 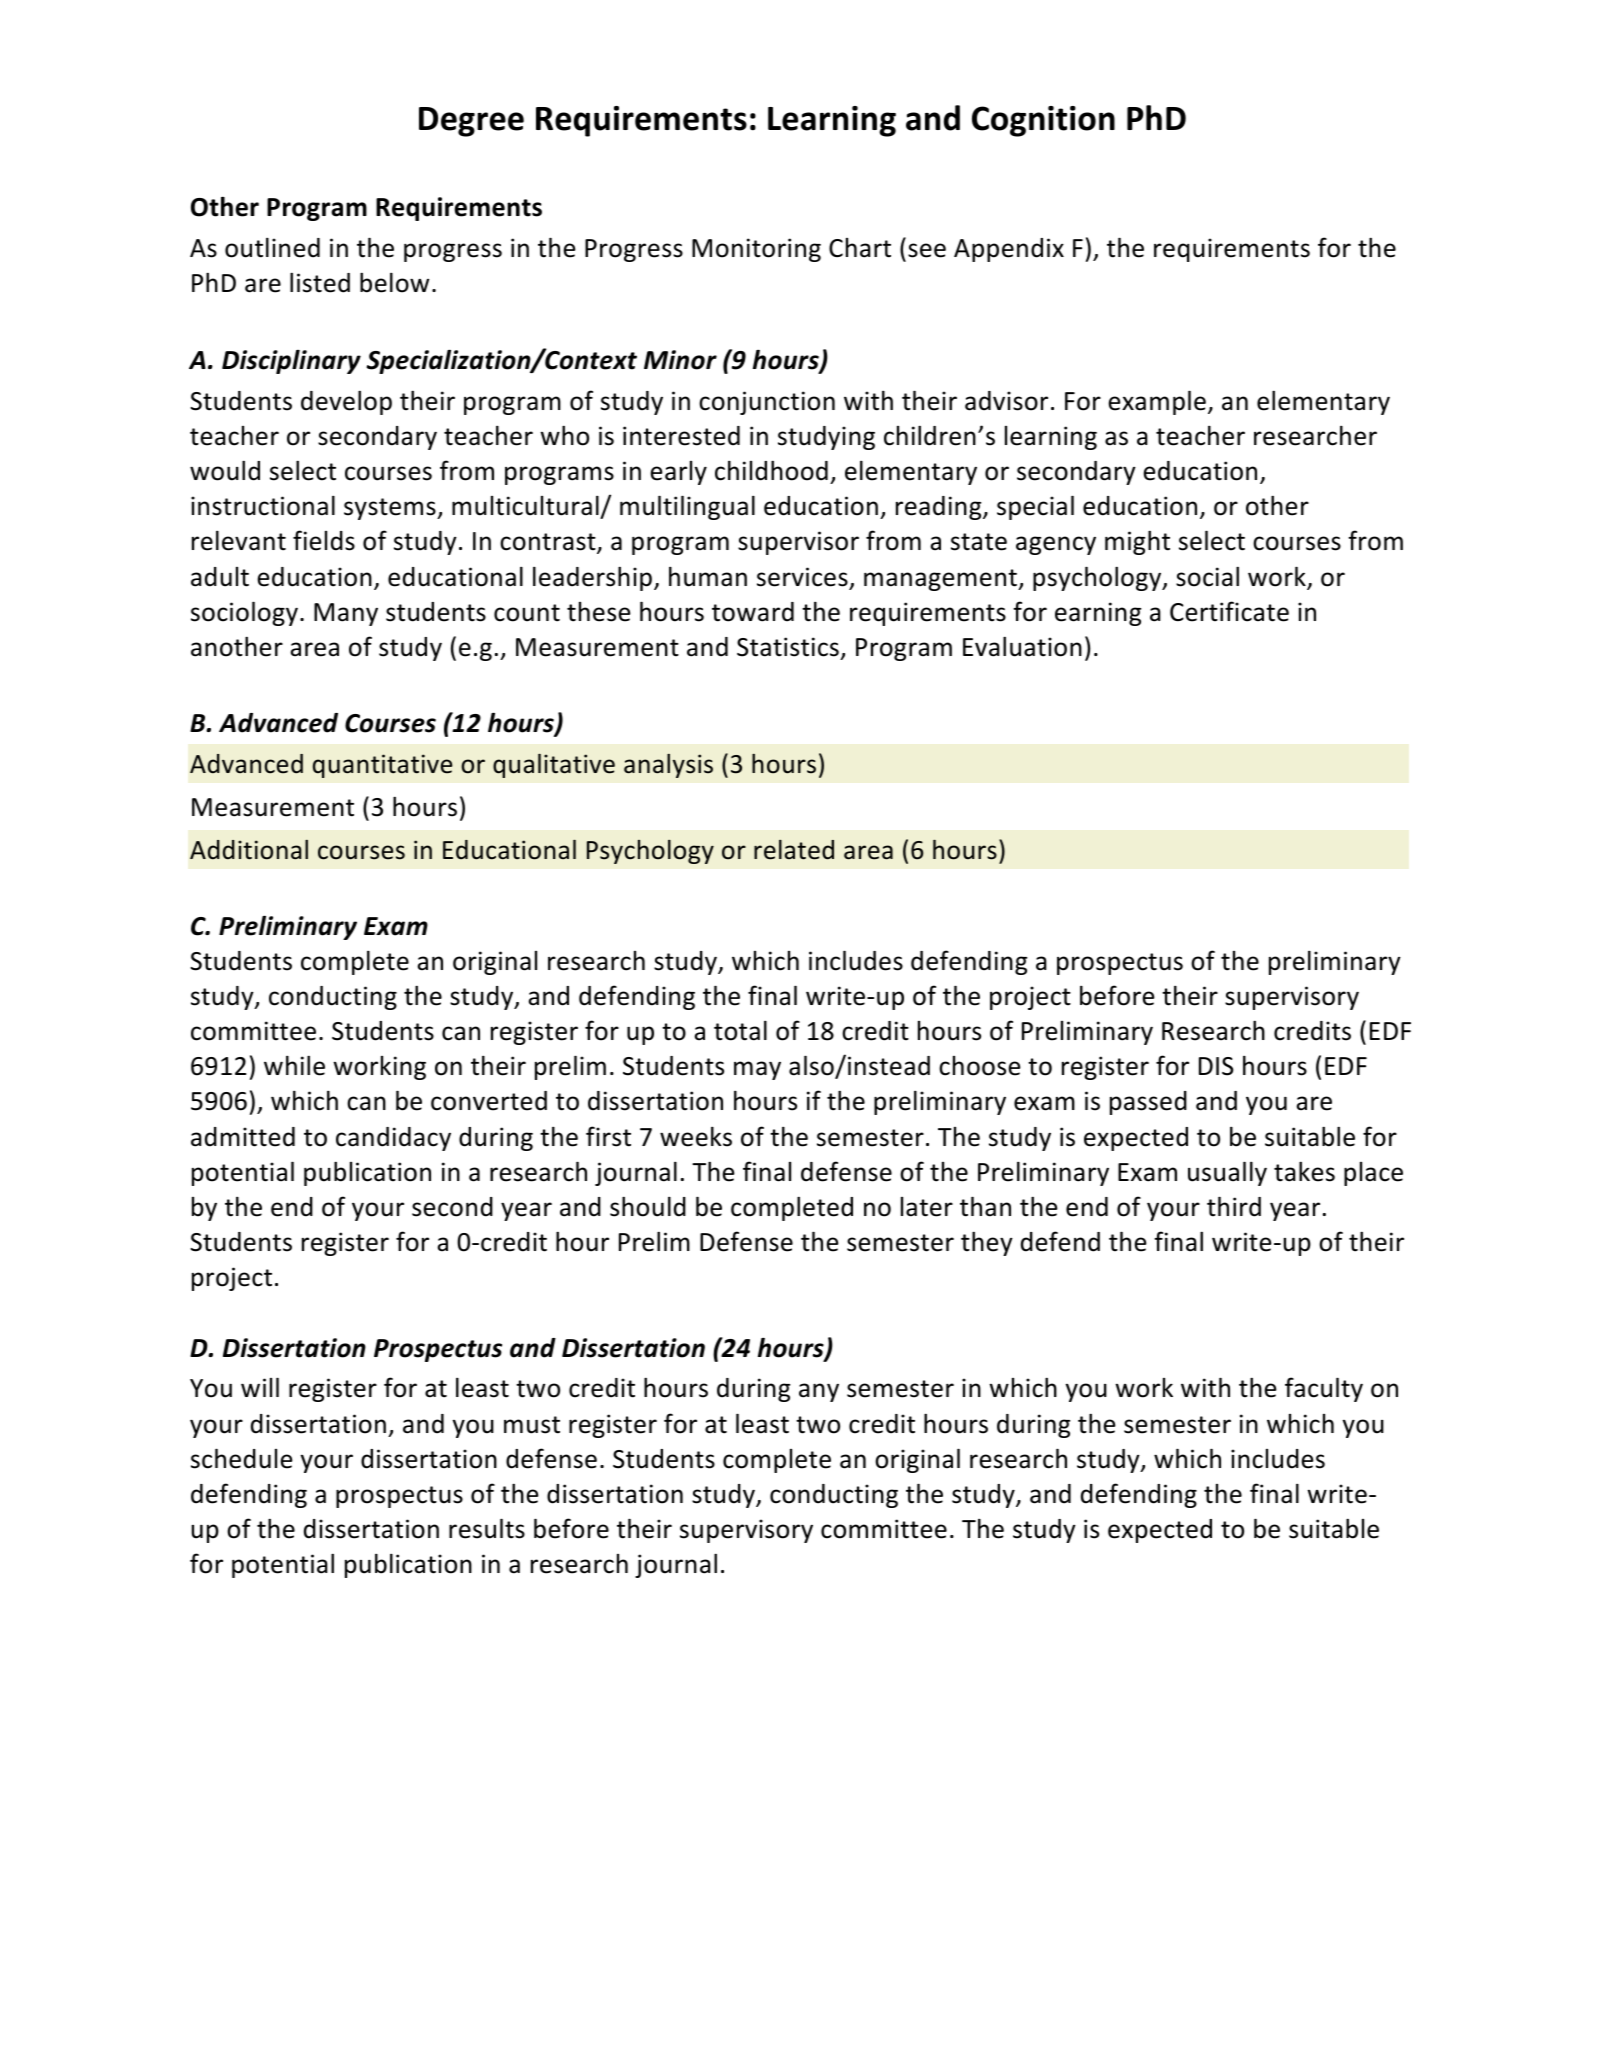 I want to click on related, so click(x=794, y=850).
